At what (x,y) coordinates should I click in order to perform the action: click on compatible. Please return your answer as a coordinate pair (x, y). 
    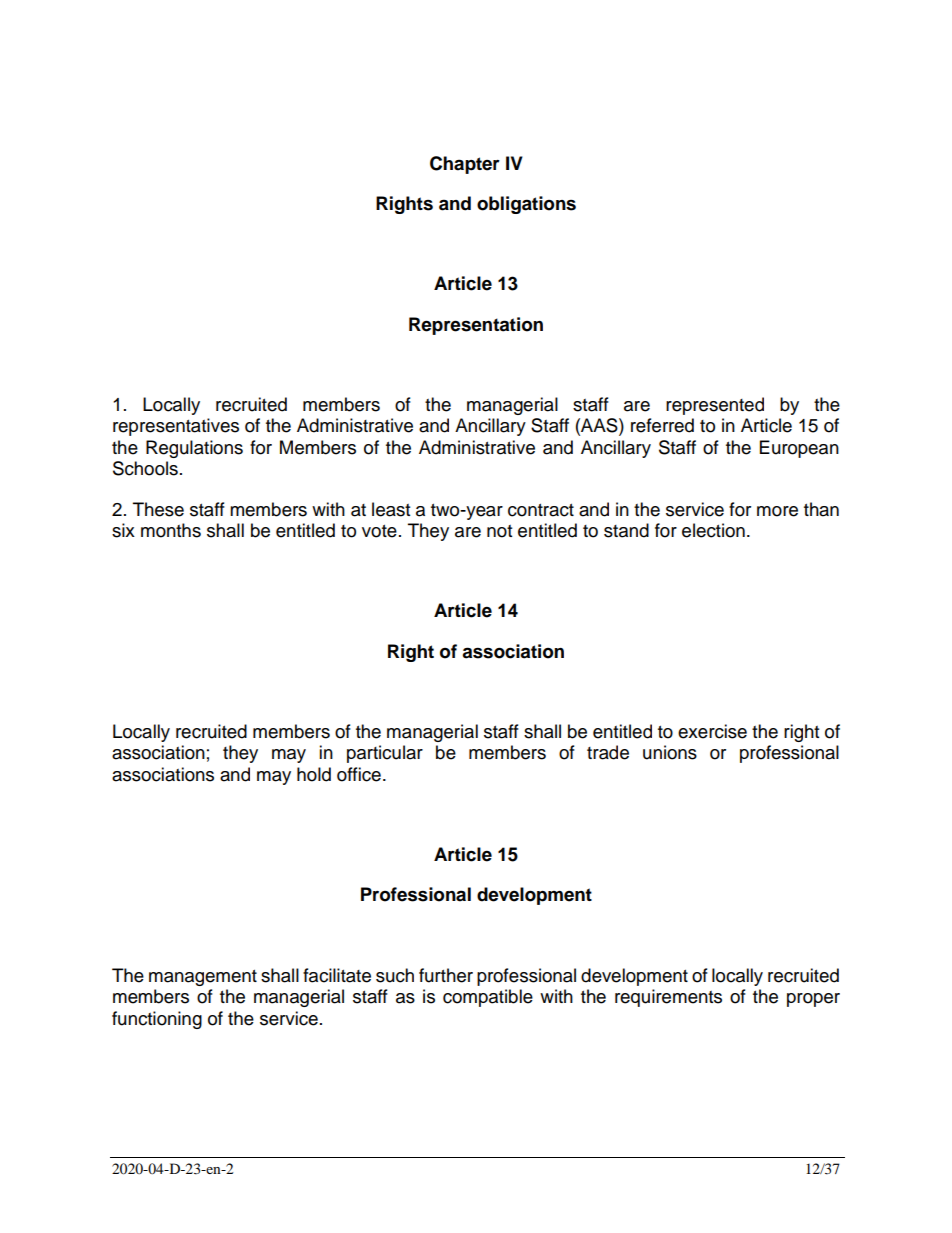
    Looking at the image, I should click on (488, 998).
